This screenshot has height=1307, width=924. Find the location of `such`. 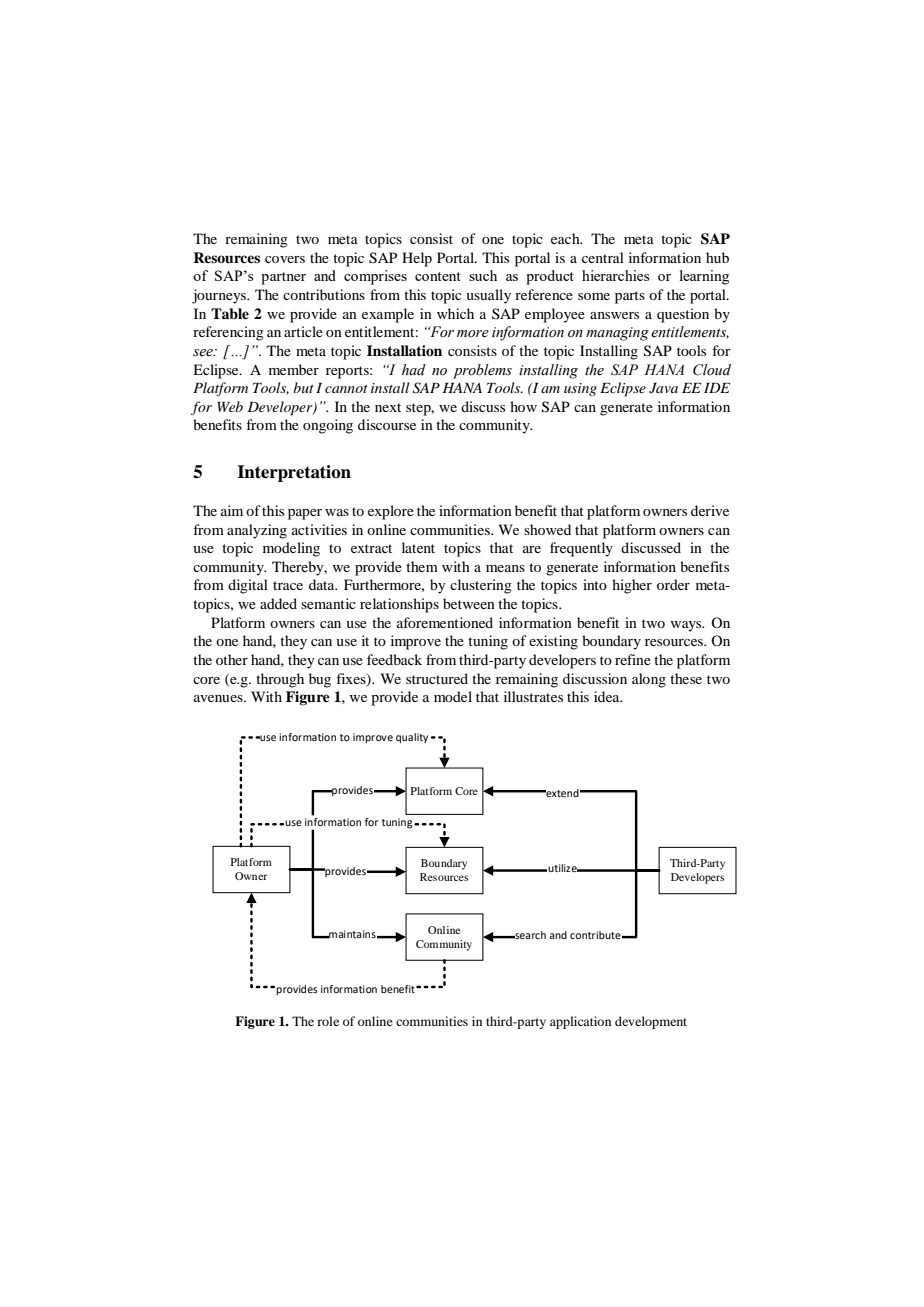

such is located at coordinates (483, 275).
